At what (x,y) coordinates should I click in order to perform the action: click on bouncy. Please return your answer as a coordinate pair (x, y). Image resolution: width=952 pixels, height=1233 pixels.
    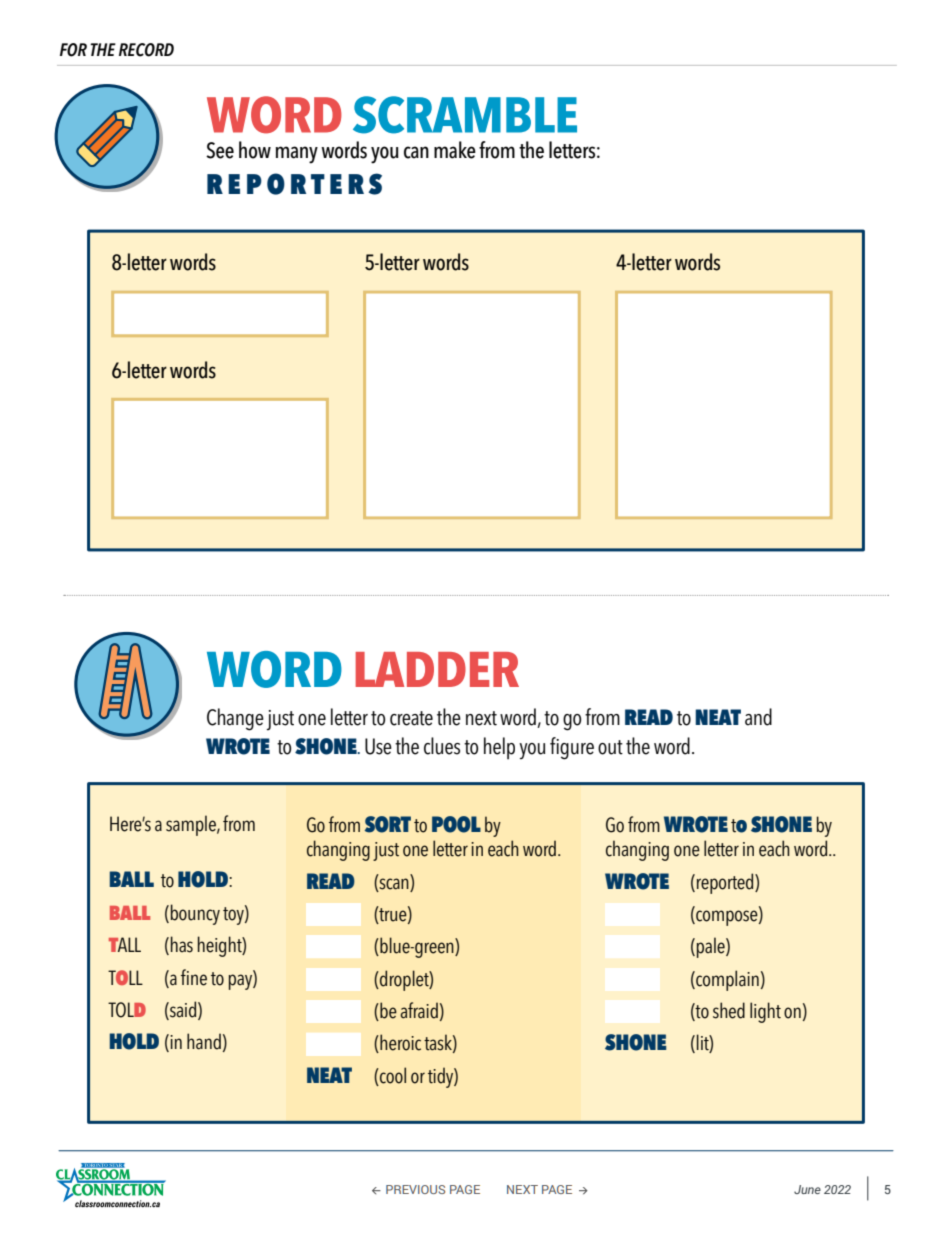
    Looking at the image, I should click on (195, 914).
